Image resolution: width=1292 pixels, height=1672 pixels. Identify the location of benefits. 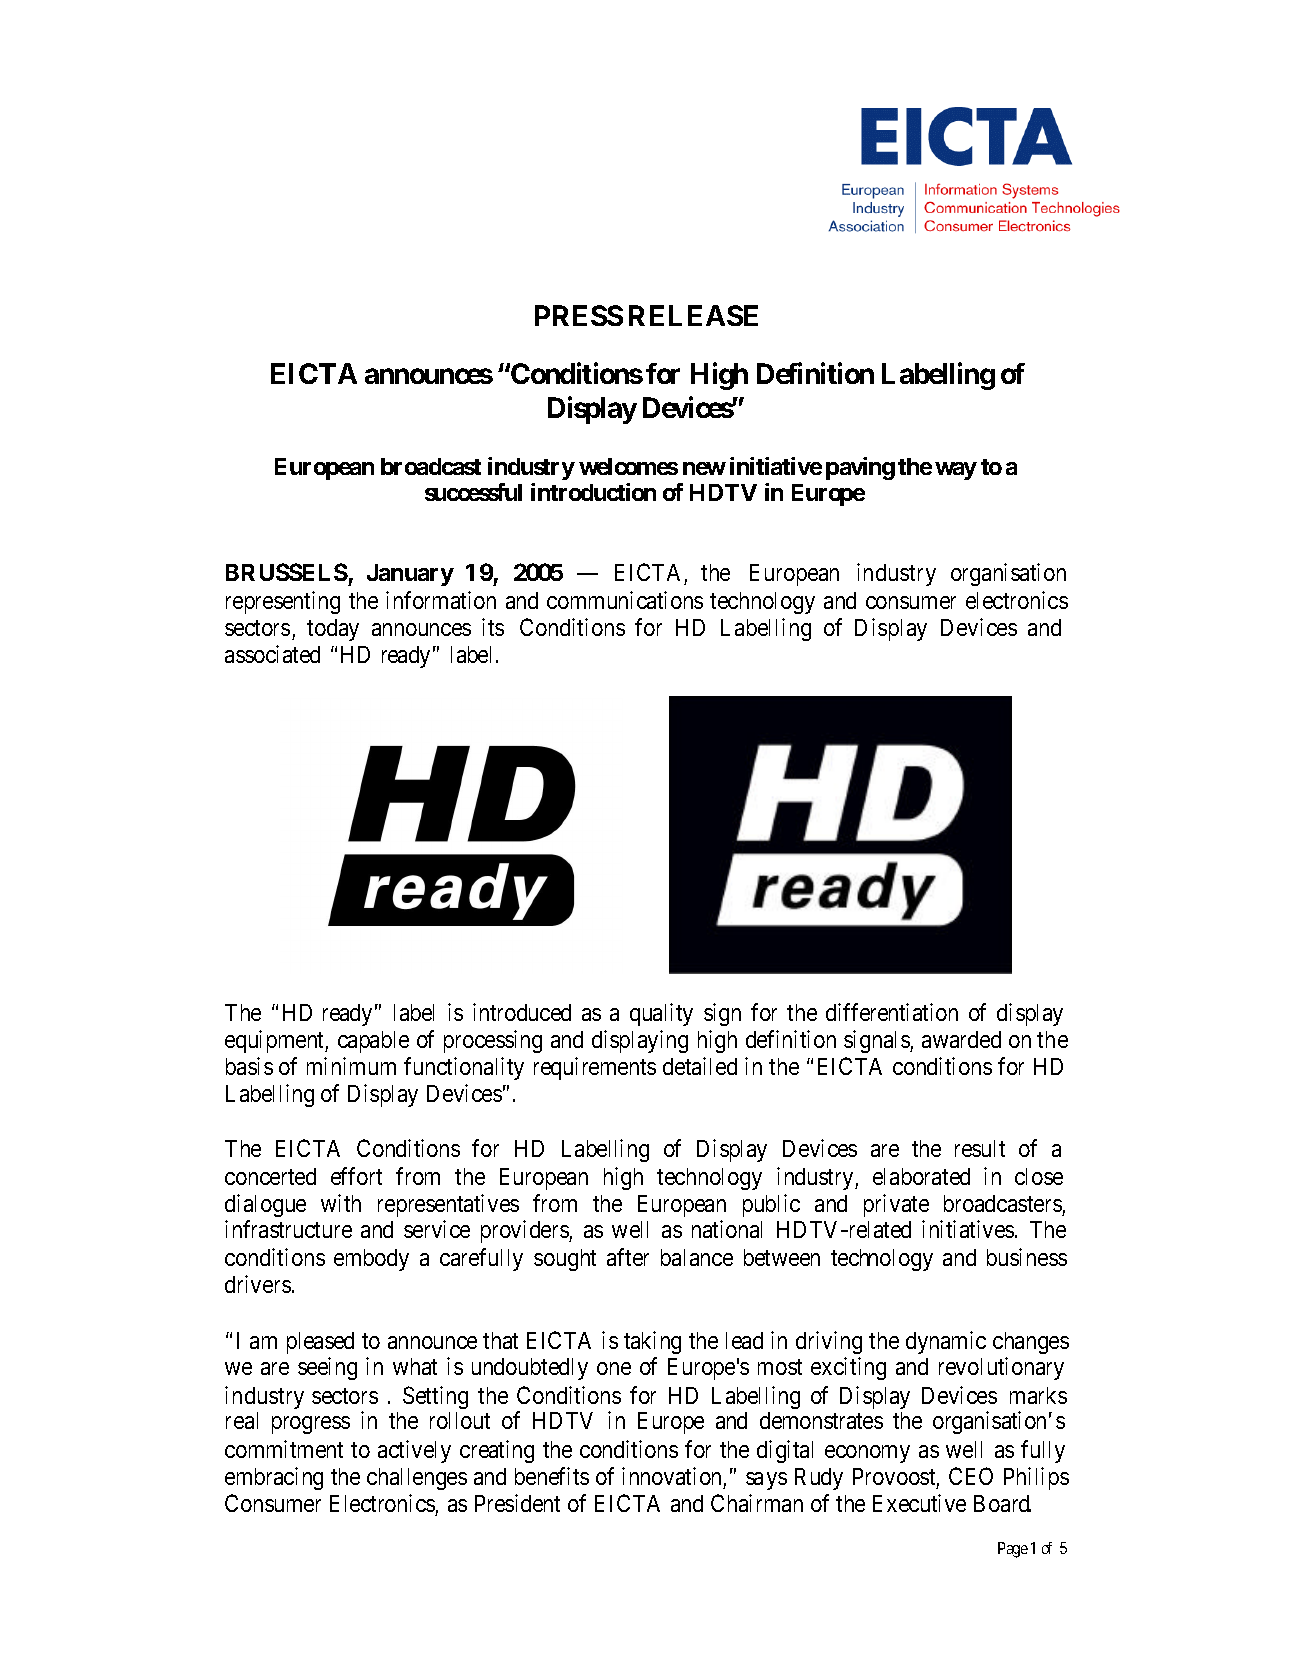
(552, 1476).
